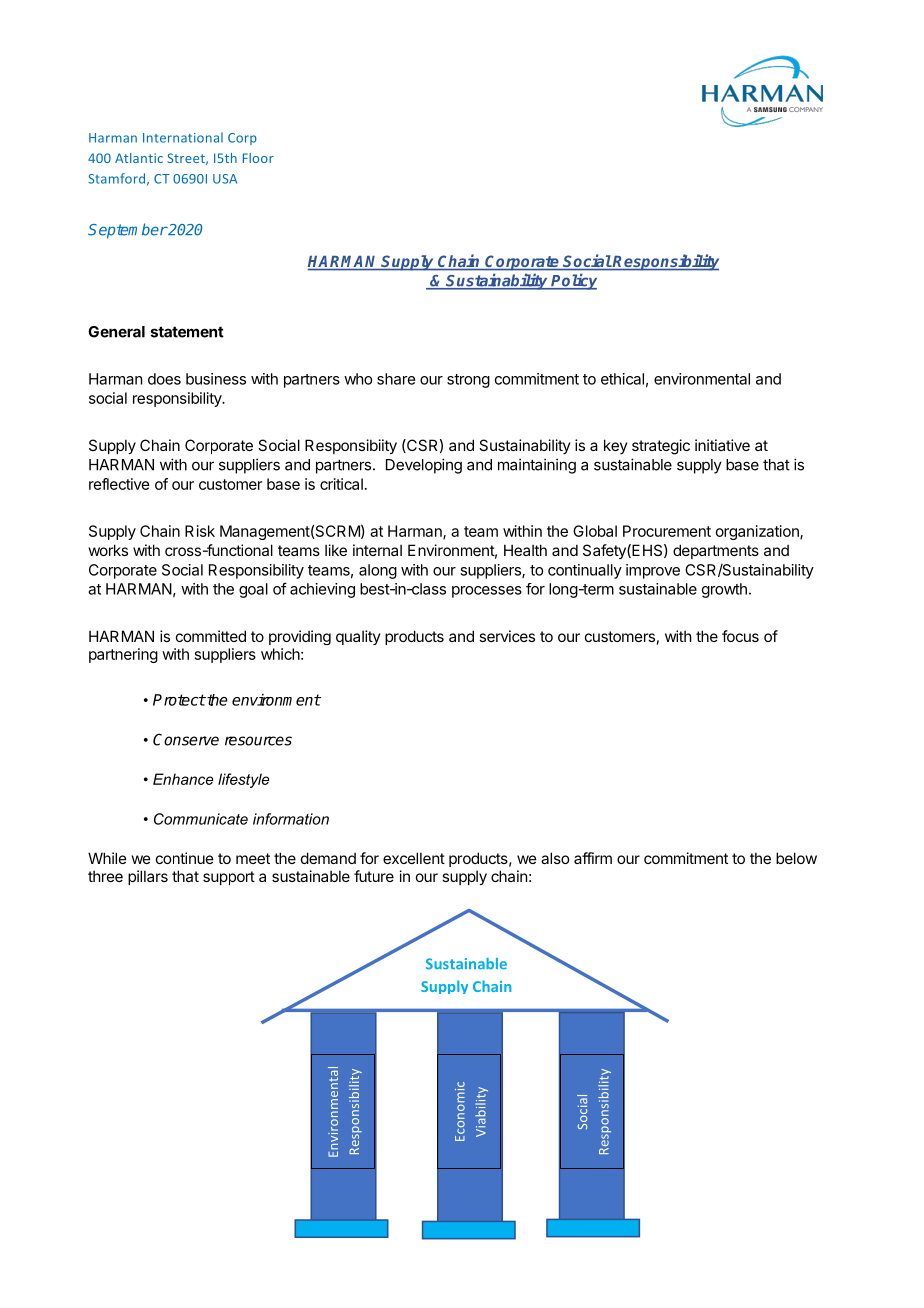  What do you see at coordinates (487, 592) in the image?
I see `processes` at bounding box center [487, 592].
